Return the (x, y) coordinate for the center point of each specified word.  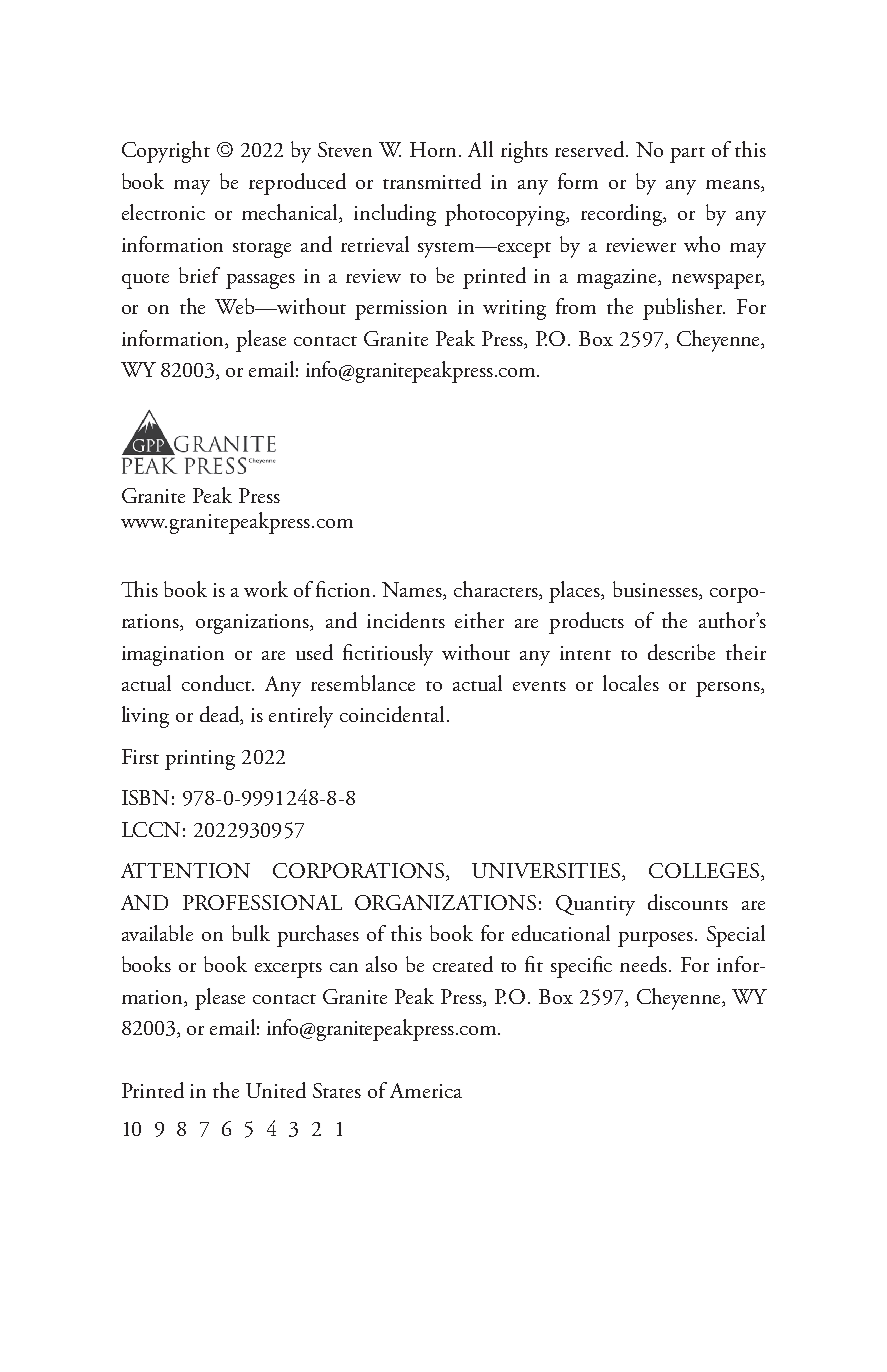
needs (645, 964)
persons (729, 689)
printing (200, 760)
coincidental (392, 714)
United (276, 1090)
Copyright (166, 152)
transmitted (432, 181)
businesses (656, 590)
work (266, 589)
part (687, 155)
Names (413, 591)
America (426, 1090)
